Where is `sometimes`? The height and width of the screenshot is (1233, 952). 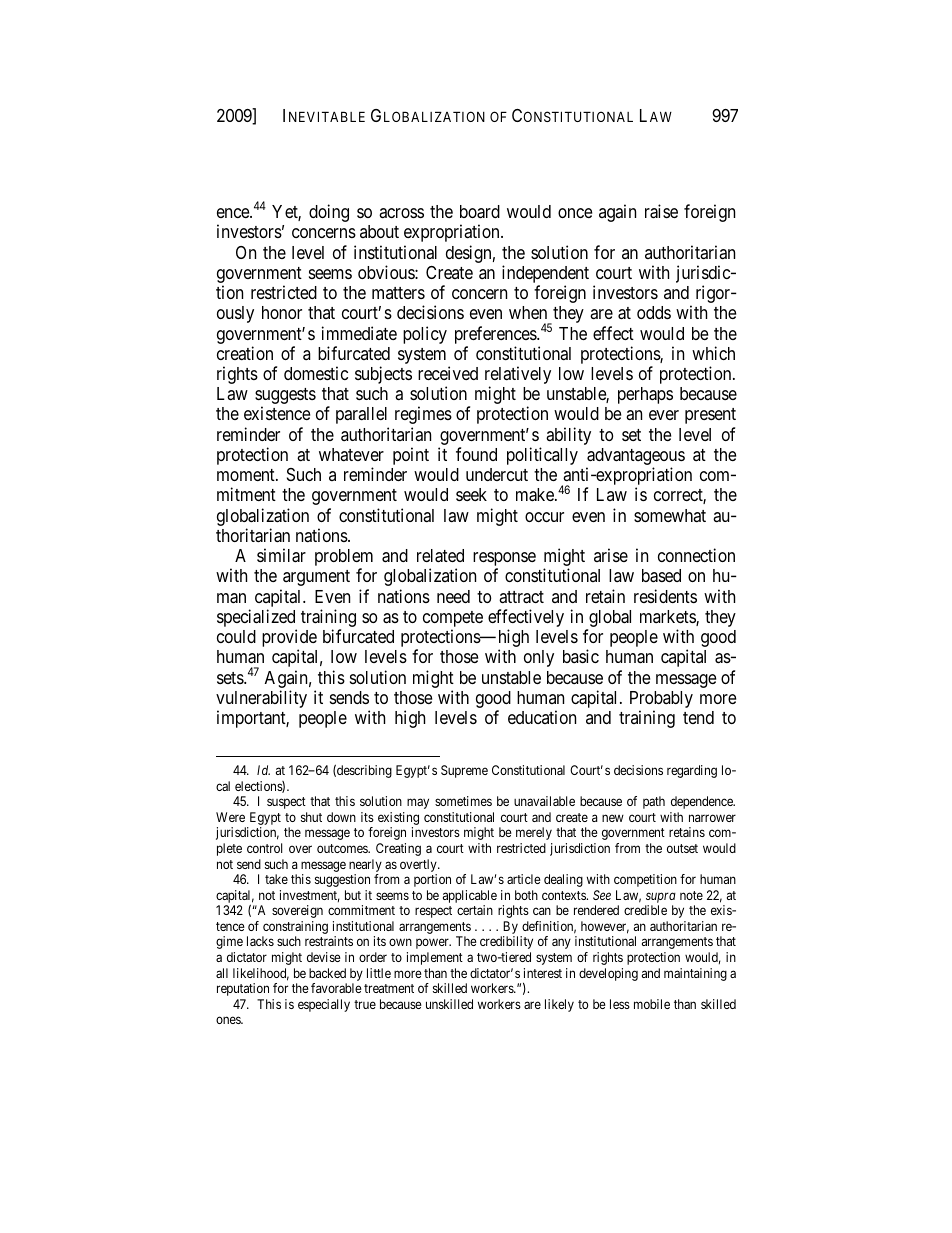 sometimes is located at coordinates (463, 801).
